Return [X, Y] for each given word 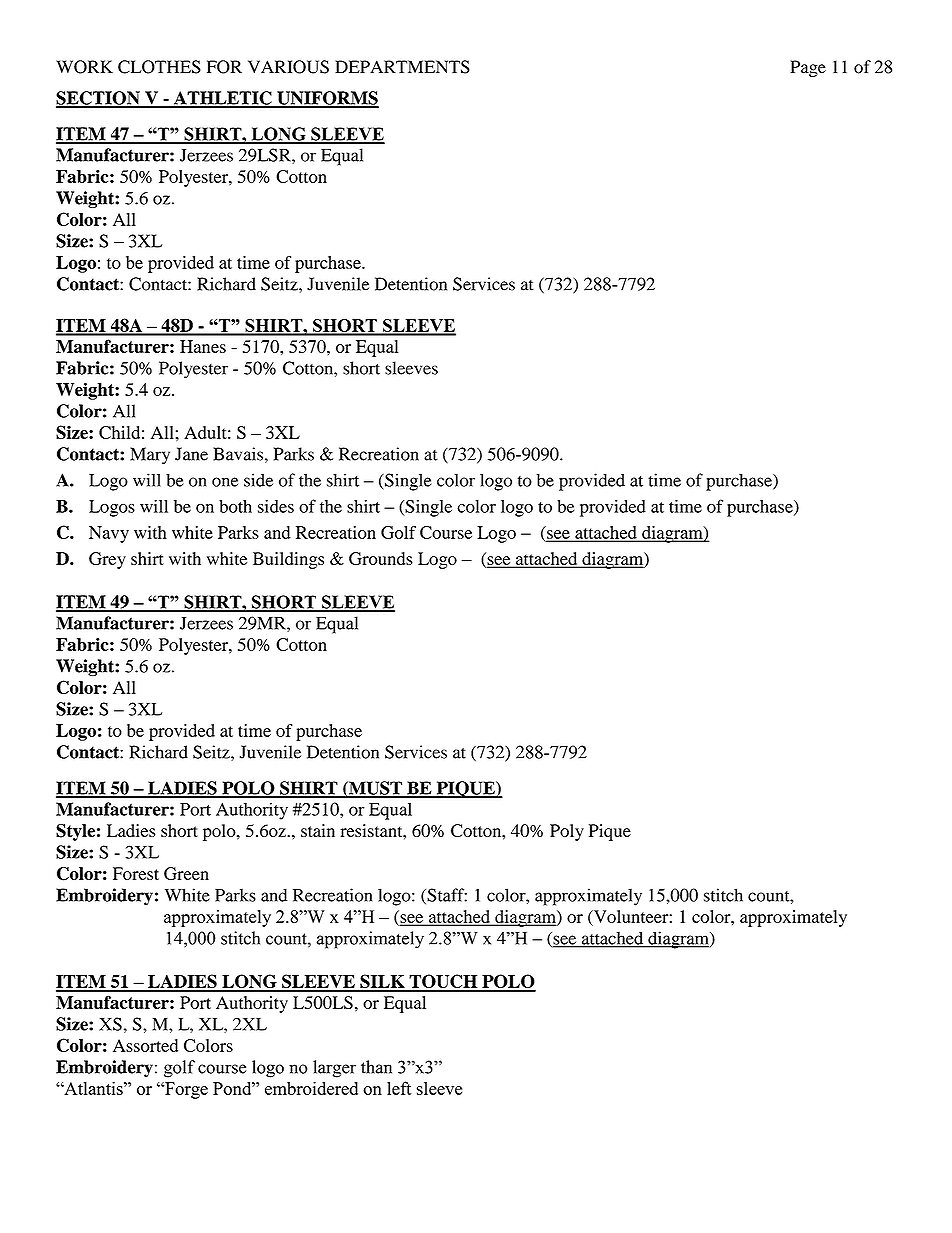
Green [186, 873]
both [235, 506]
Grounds [381, 558]
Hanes [203, 346]
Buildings [288, 560]
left [399, 1088]
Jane [191, 454]
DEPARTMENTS [402, 67]
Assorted [145, 1045]
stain [318, 830]
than [376, 1067]
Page [808, 68]
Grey [107, 560]
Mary [150, 456]
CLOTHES [159, 67]
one [225, 482]
